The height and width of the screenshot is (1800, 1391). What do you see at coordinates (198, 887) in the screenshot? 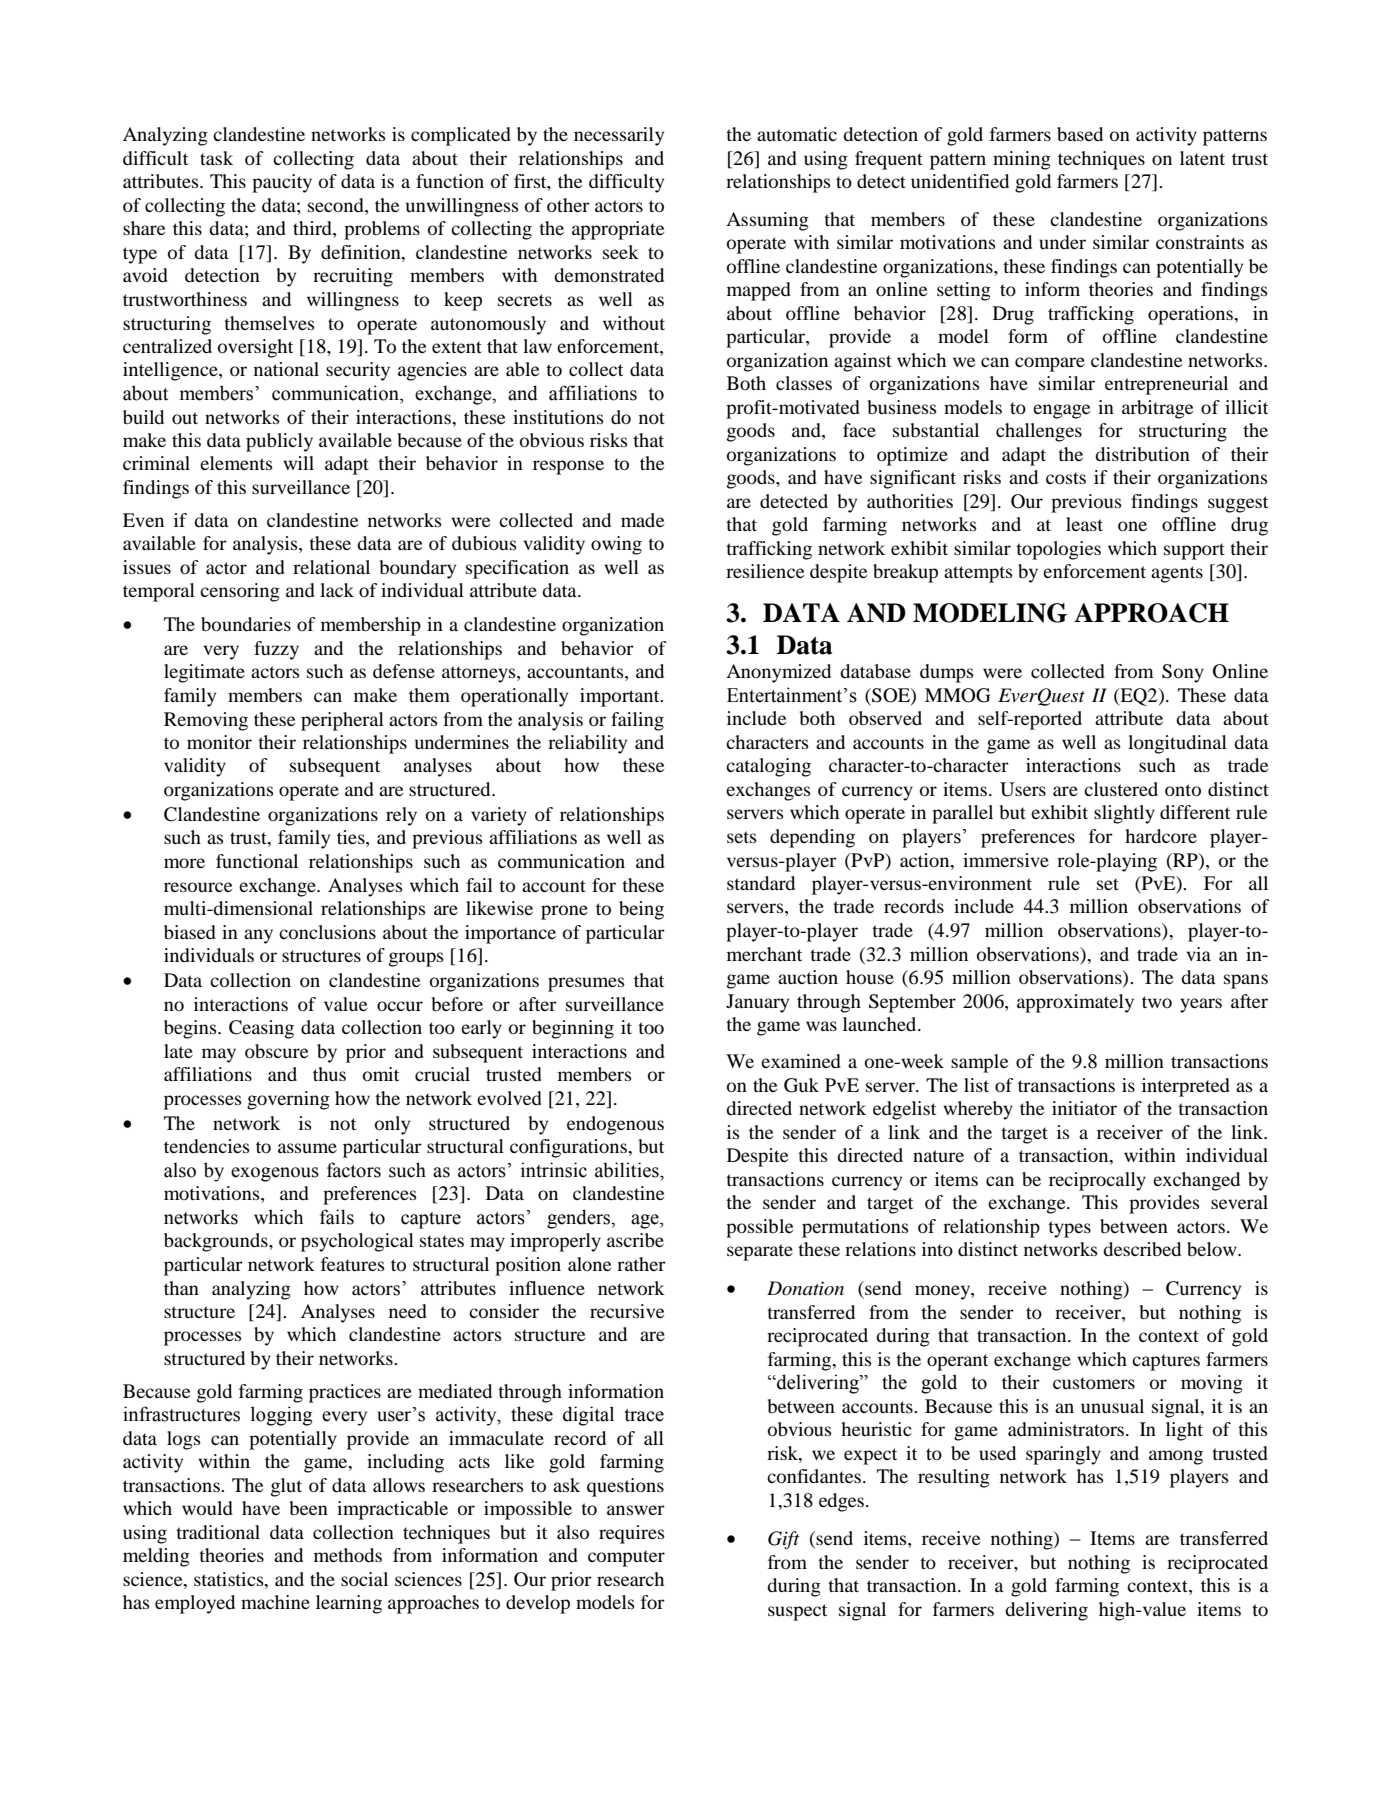
I see `resource` at bounding box center [198, 887].
